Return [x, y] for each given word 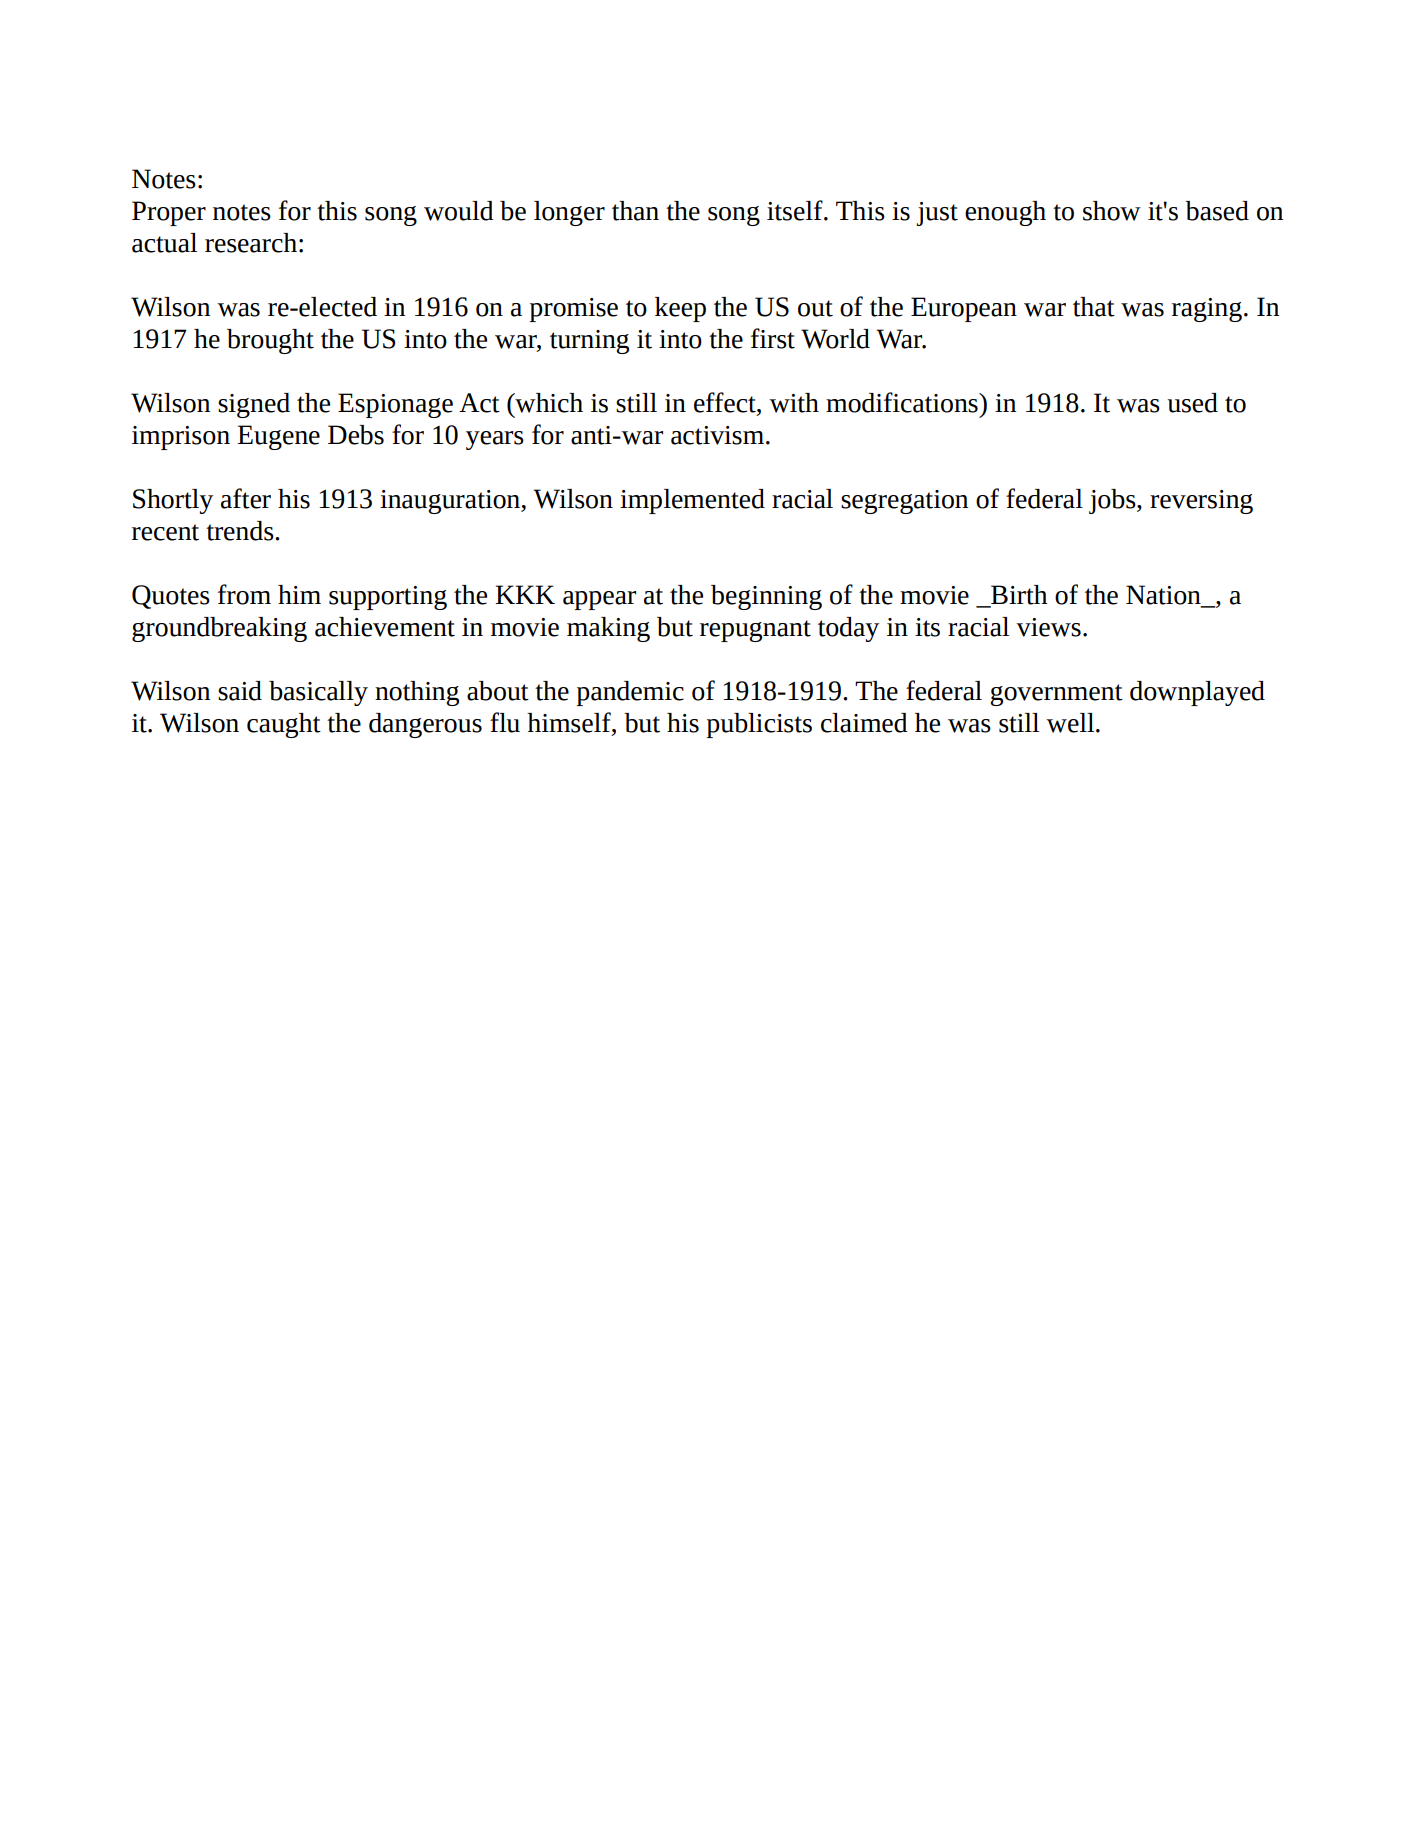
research [251, 243]
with [794, 403]
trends [241, 531]
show [1112, 211]
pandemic [630, 693]
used [1192, 403]
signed [254, 405]
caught [284, 725]
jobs [1113, 501]
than [635, 211]
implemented [692, 501]
